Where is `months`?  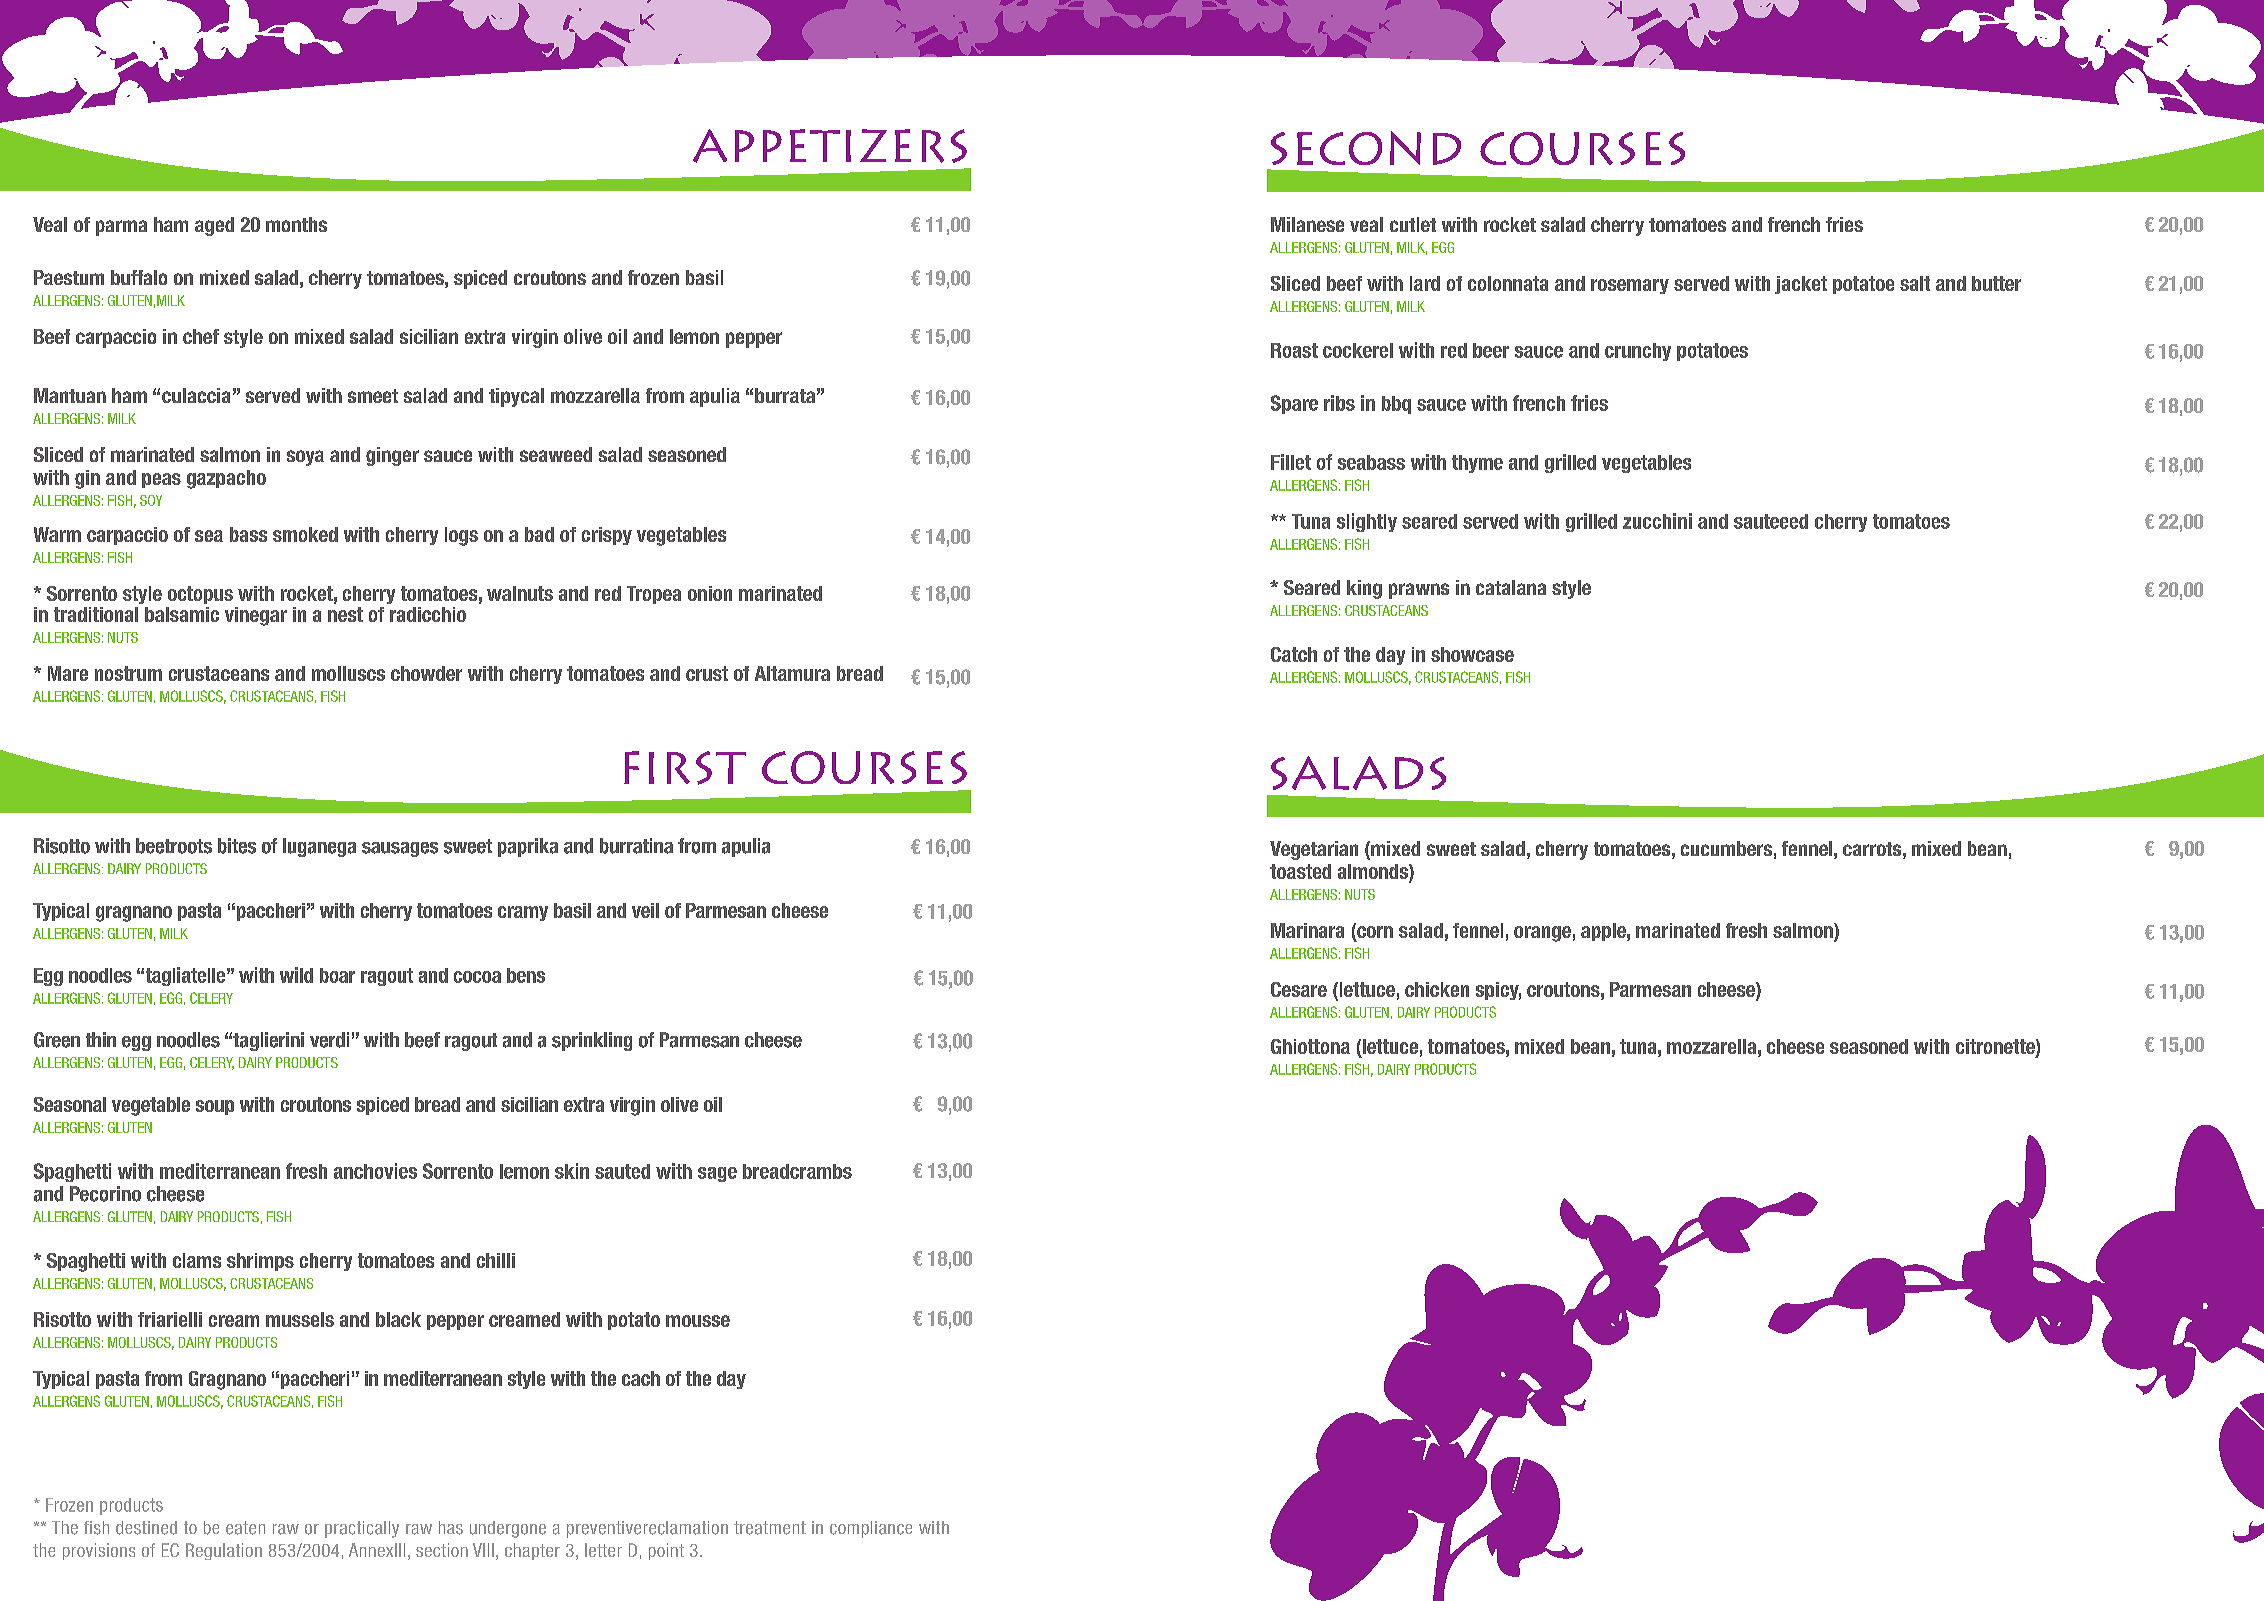
months is located at coordinates (296, 224).
